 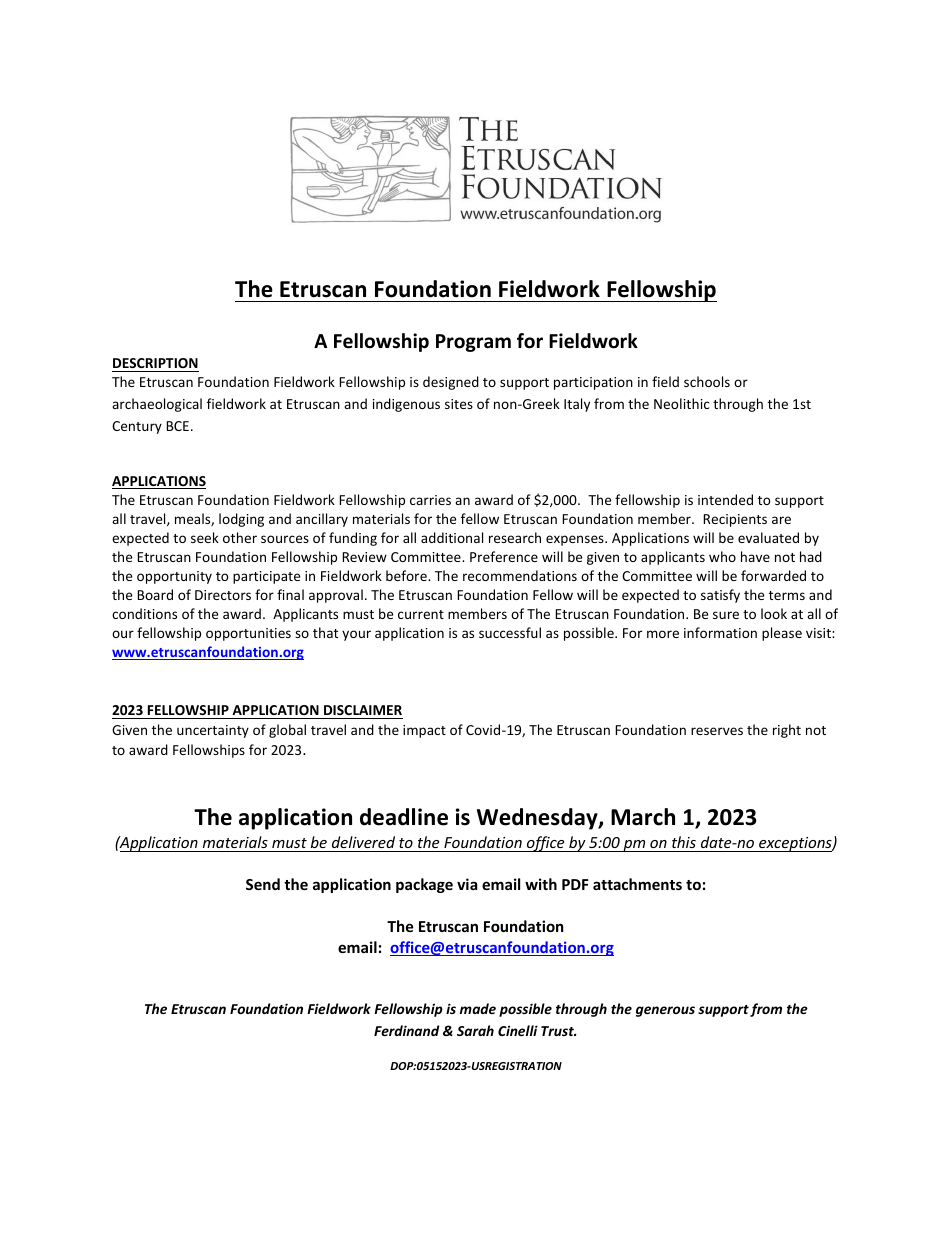 What do you see at coordinates (213, 731) in the screenshot?
I see `uncertainty` at bounding box center [213, 731].
